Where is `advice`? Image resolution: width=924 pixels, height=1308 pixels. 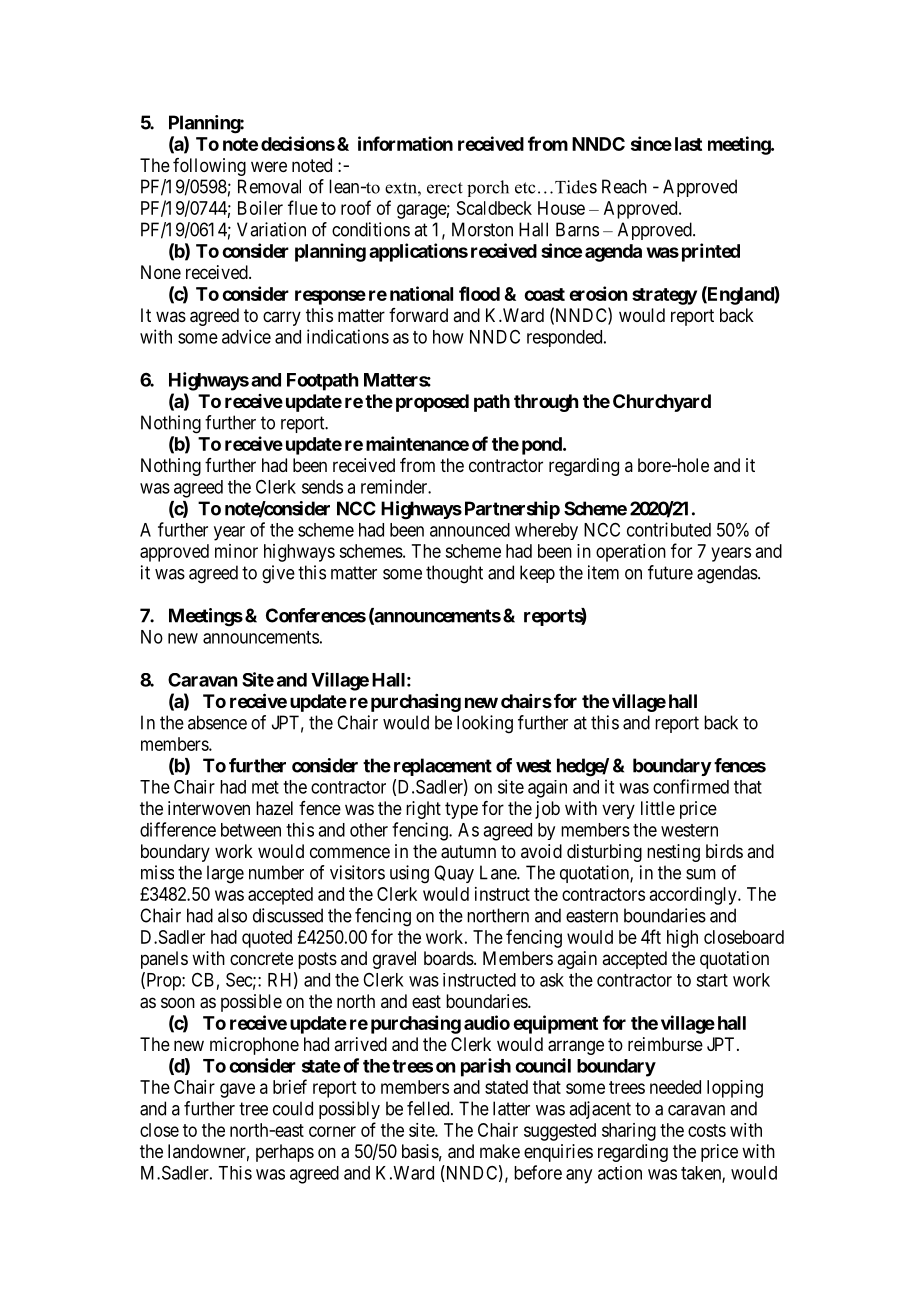 advice is located at coordinates (246, 336).
